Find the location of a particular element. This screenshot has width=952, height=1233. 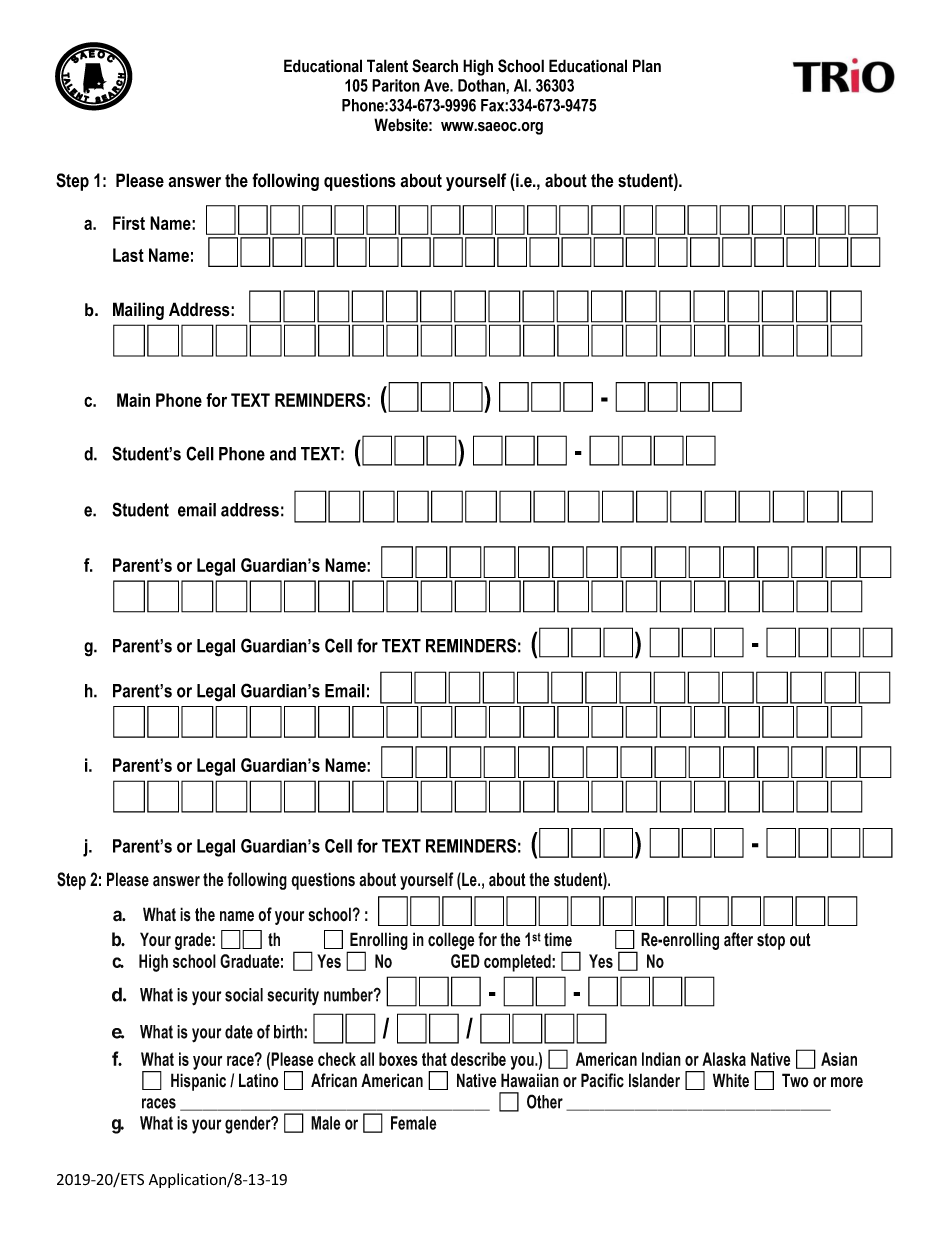

college is located at coordinates (451, 941).
